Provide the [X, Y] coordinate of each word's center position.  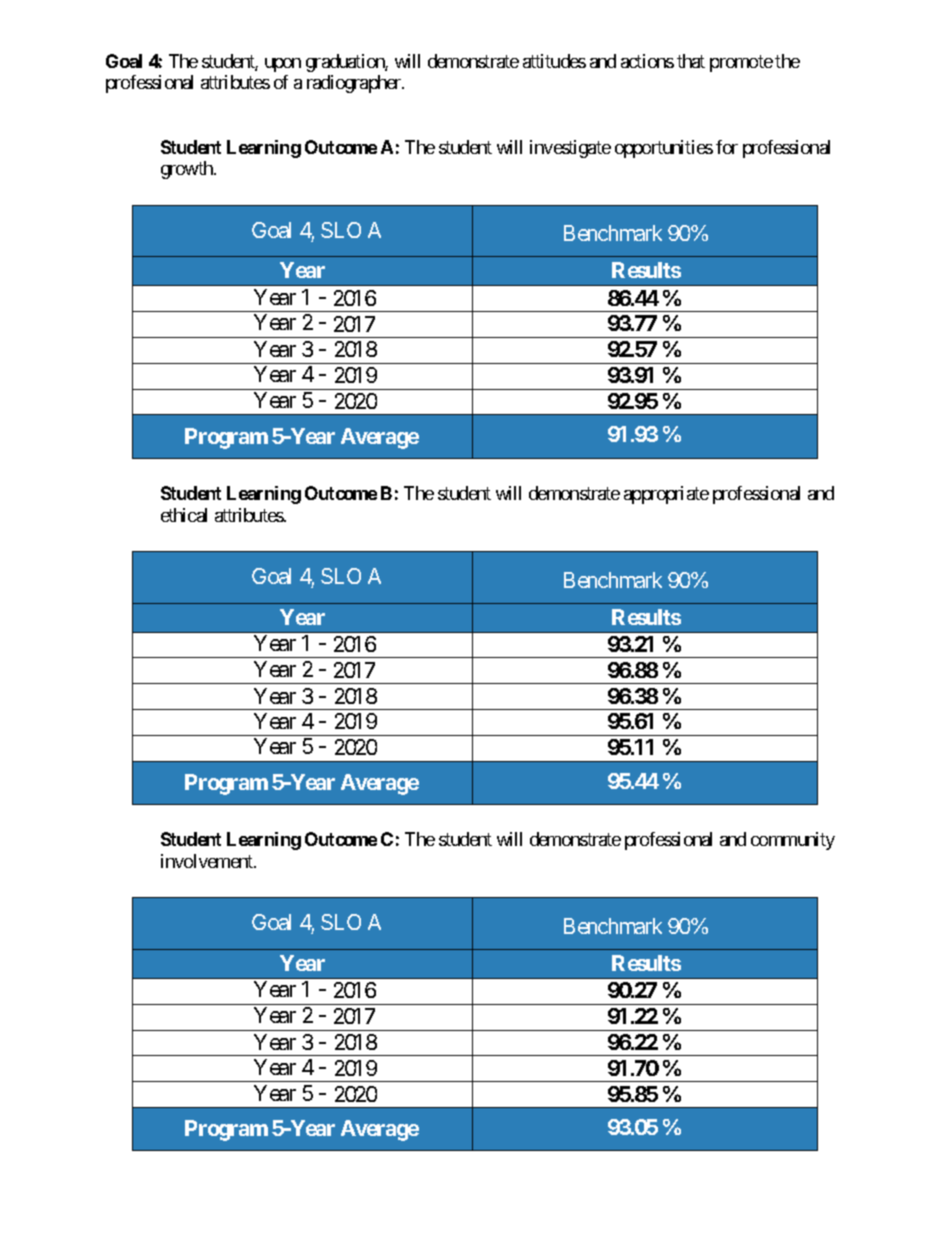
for [727, 147]
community [793, 841]
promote [741, 63]
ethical [184, 515]
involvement [208, 861]
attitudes [554, 61]
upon [283, 65]
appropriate [666, 495]
